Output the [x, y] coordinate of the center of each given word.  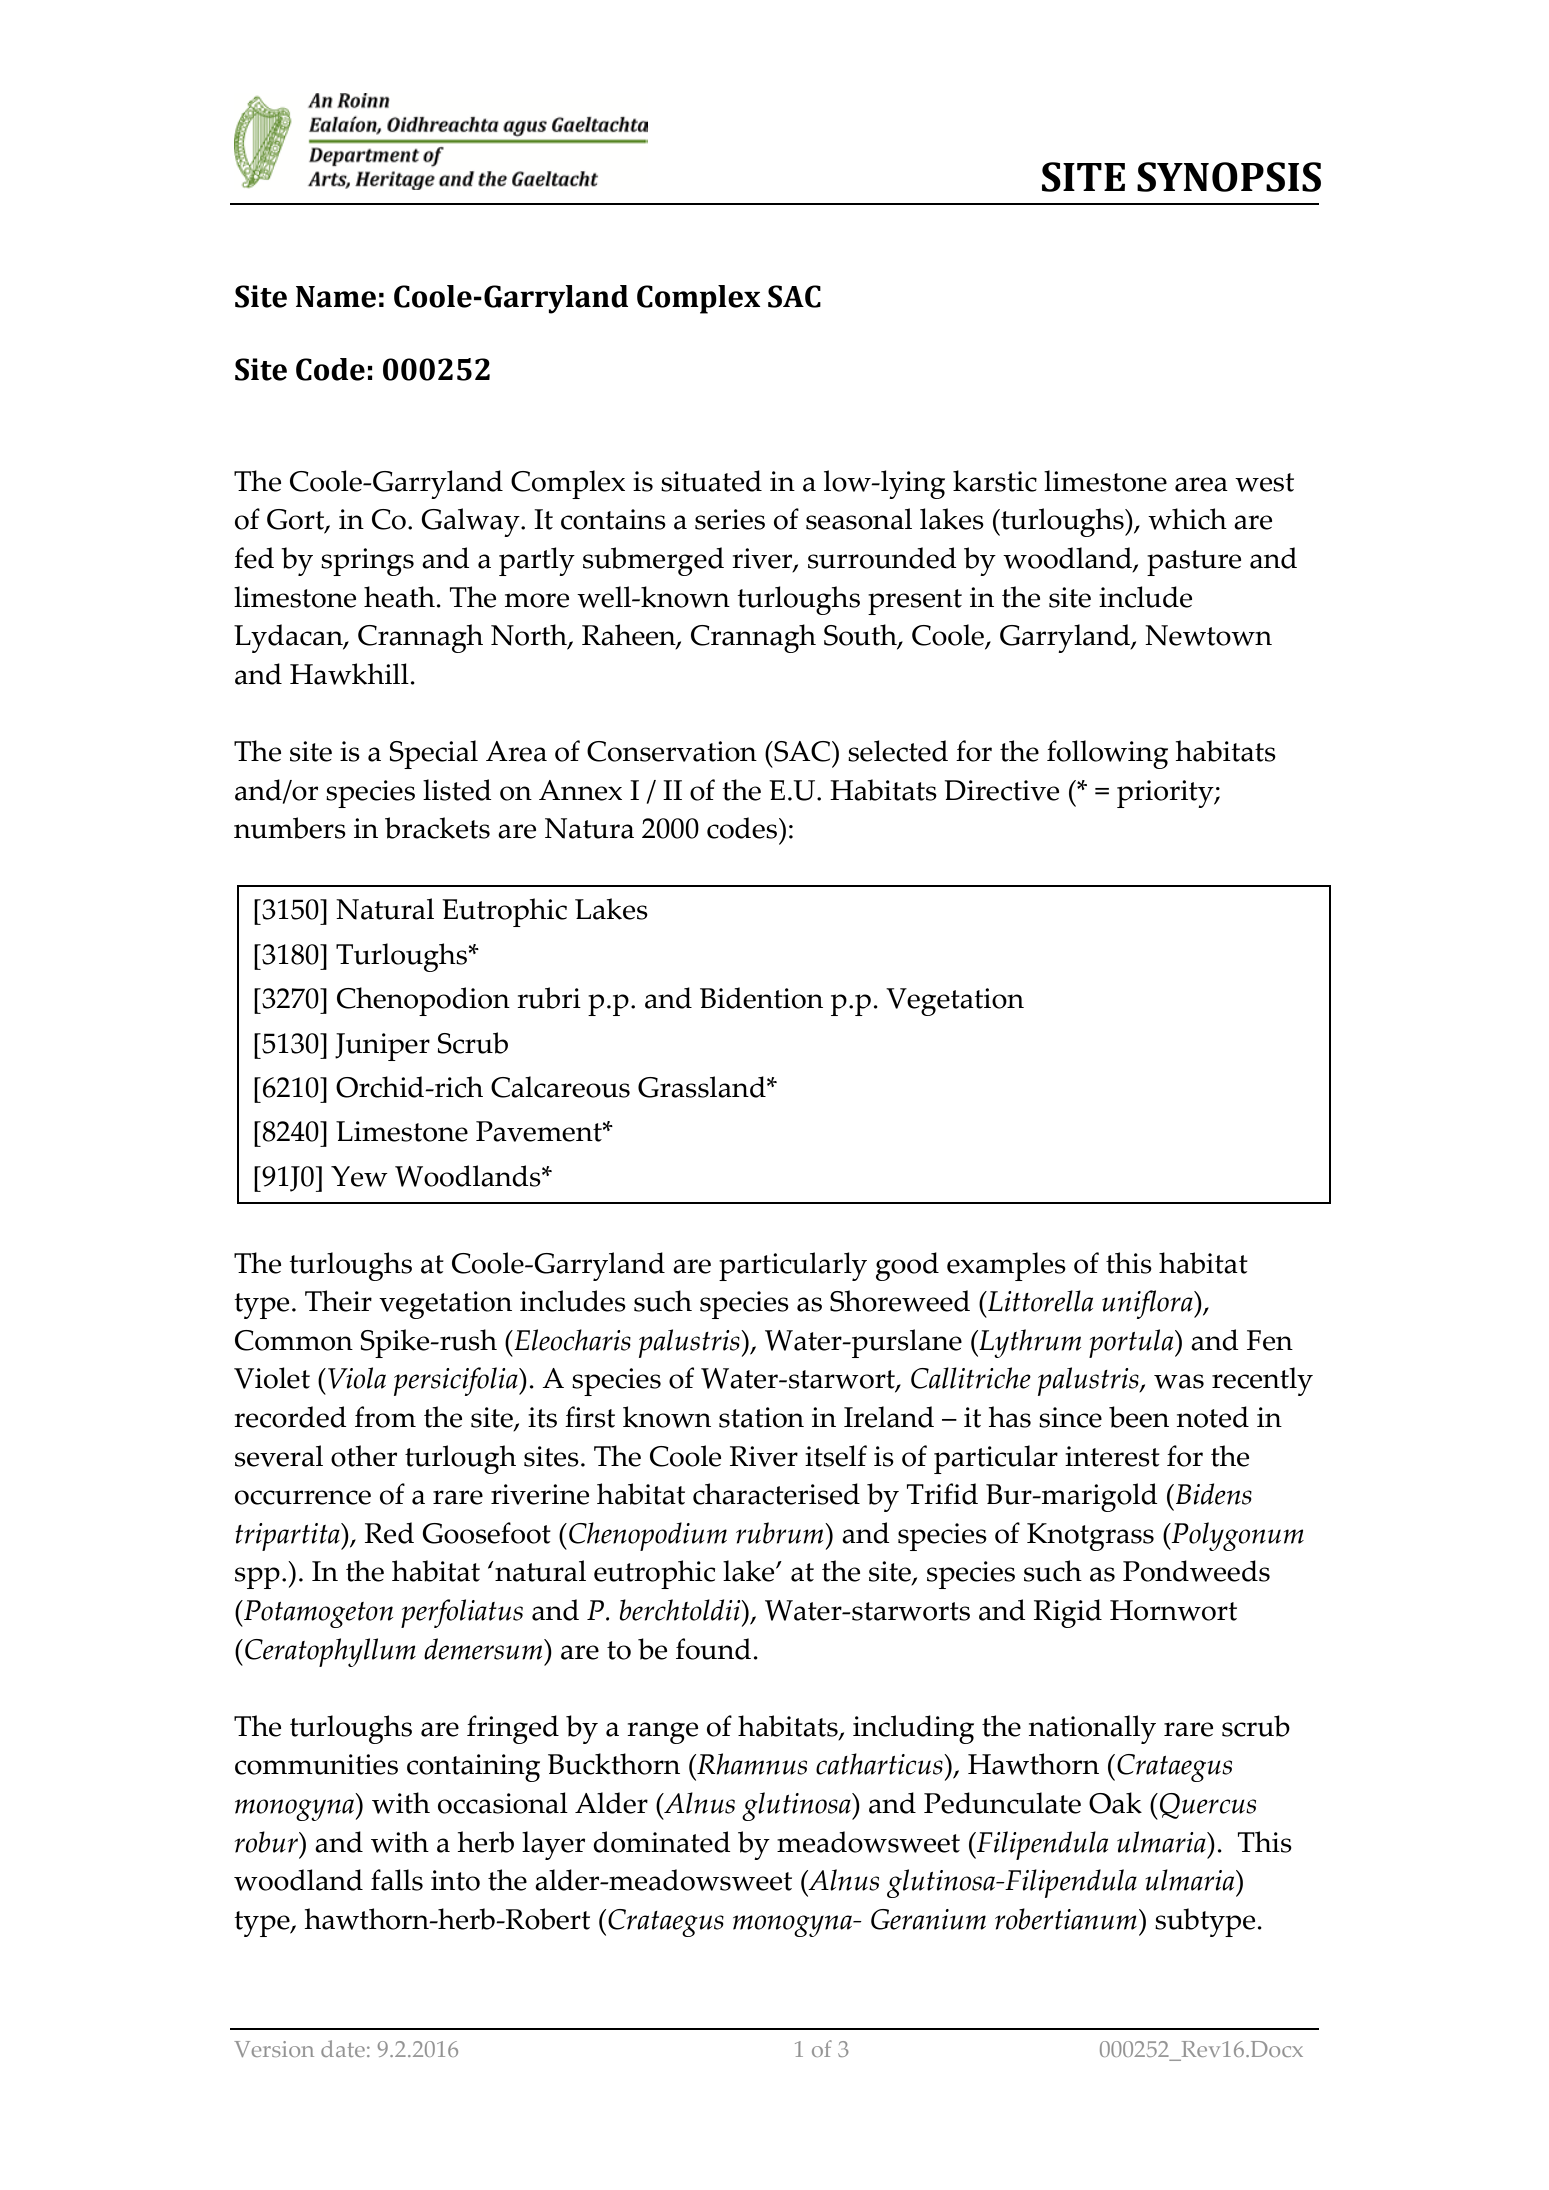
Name [336, 297]
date [343, 2048]
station [761, 1417]
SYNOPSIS [1229, 177]
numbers [290, 828]
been [1139, 1417]
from [385, 1417]
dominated [662, 1842]
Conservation [672, 751]
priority [1166, 794]
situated [711, 481]
